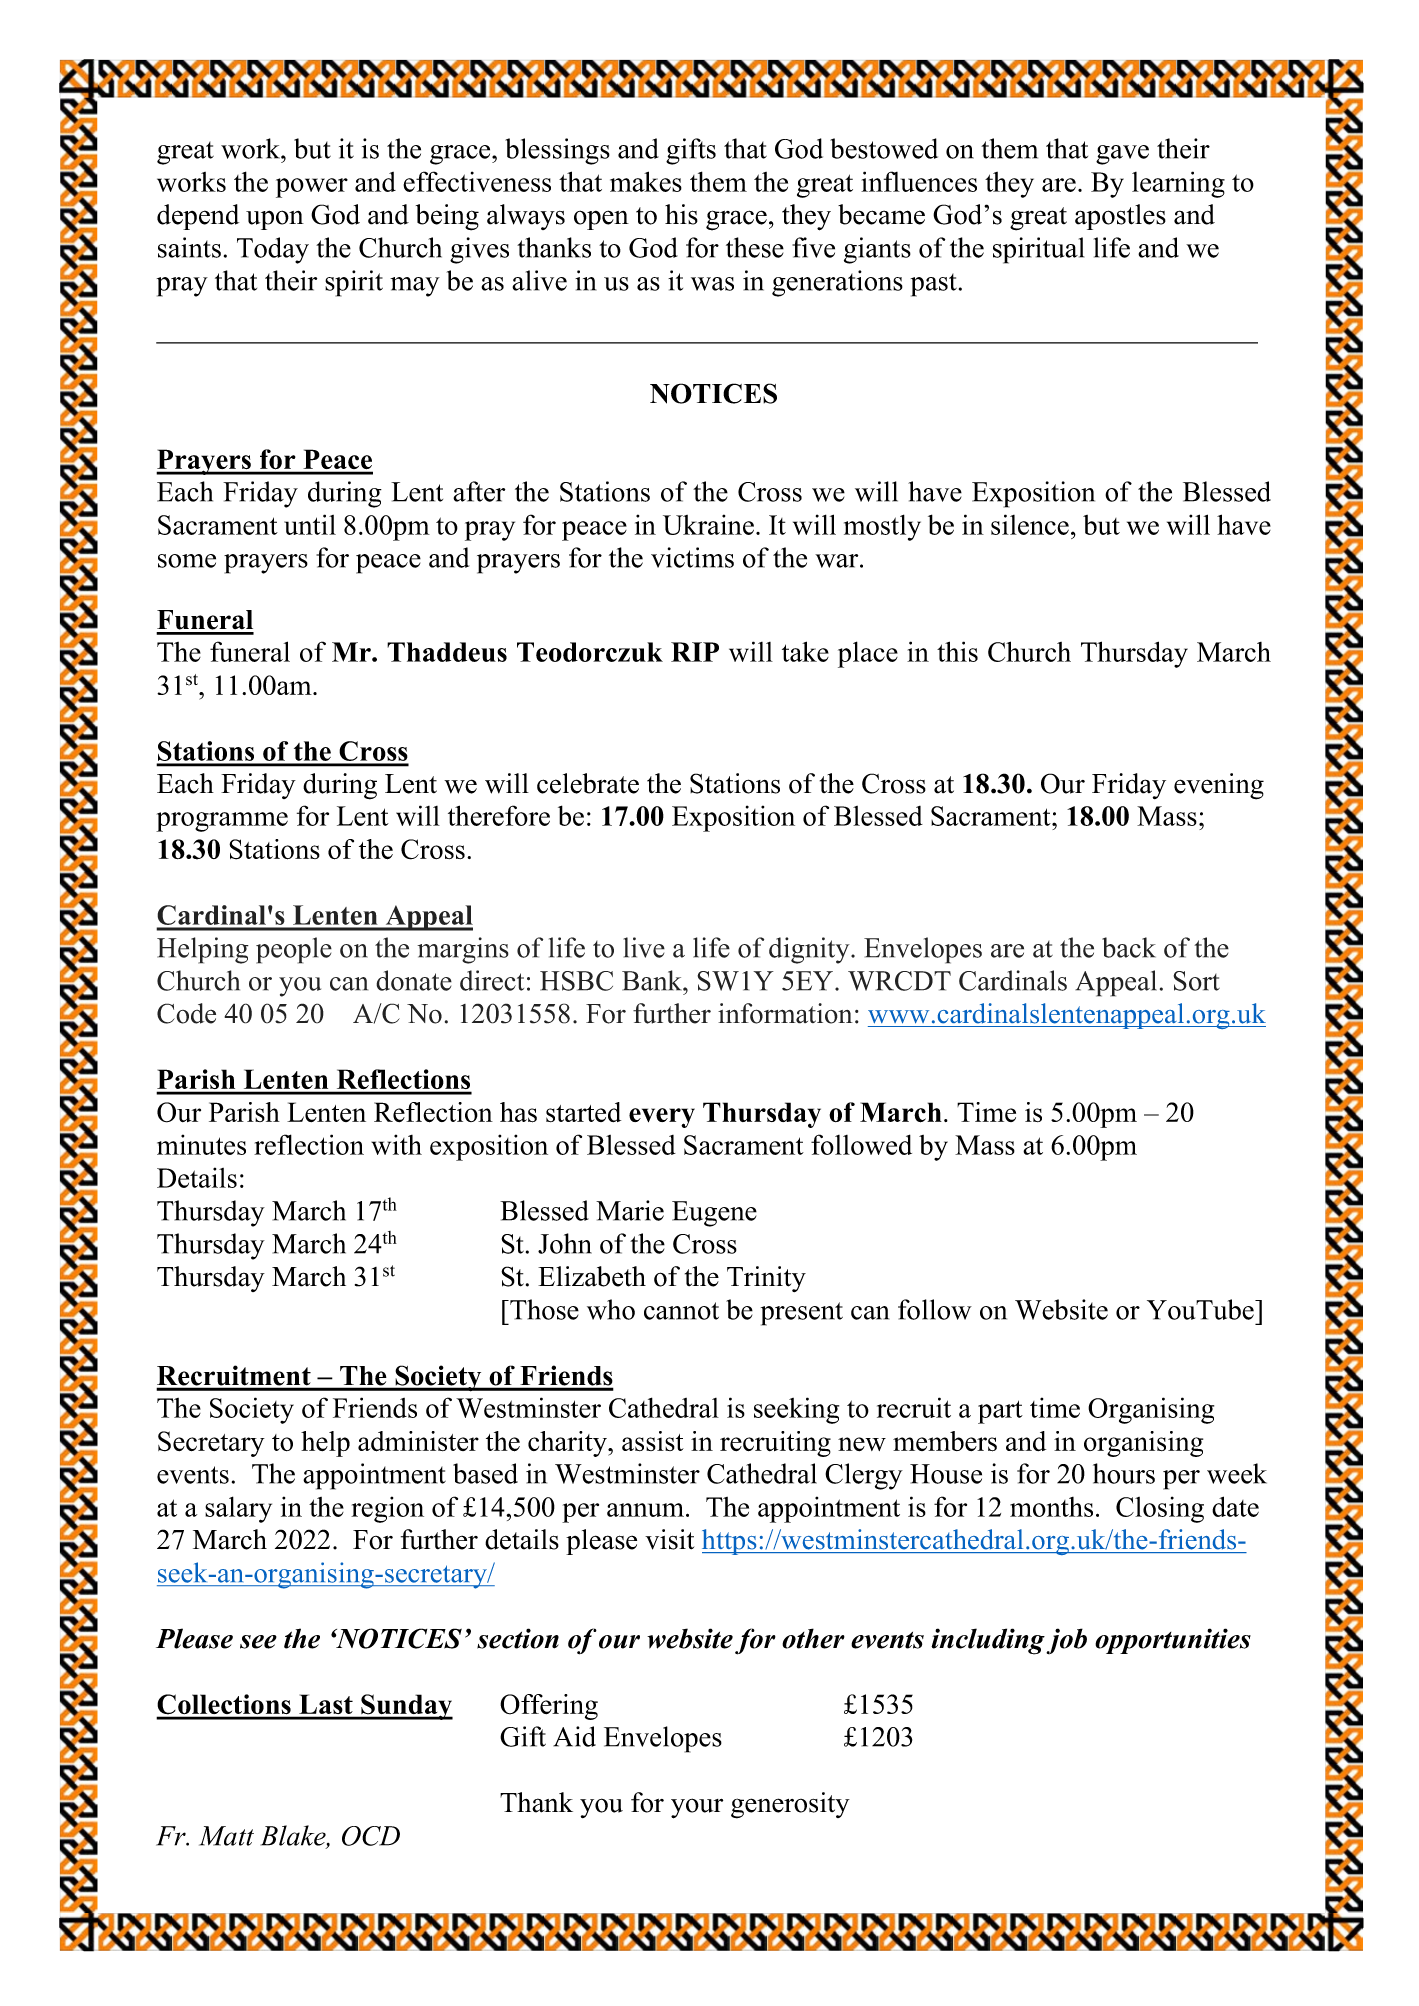  Describe the element at coordinates (294, 950) in the screenshot. I see `people` at that location.
